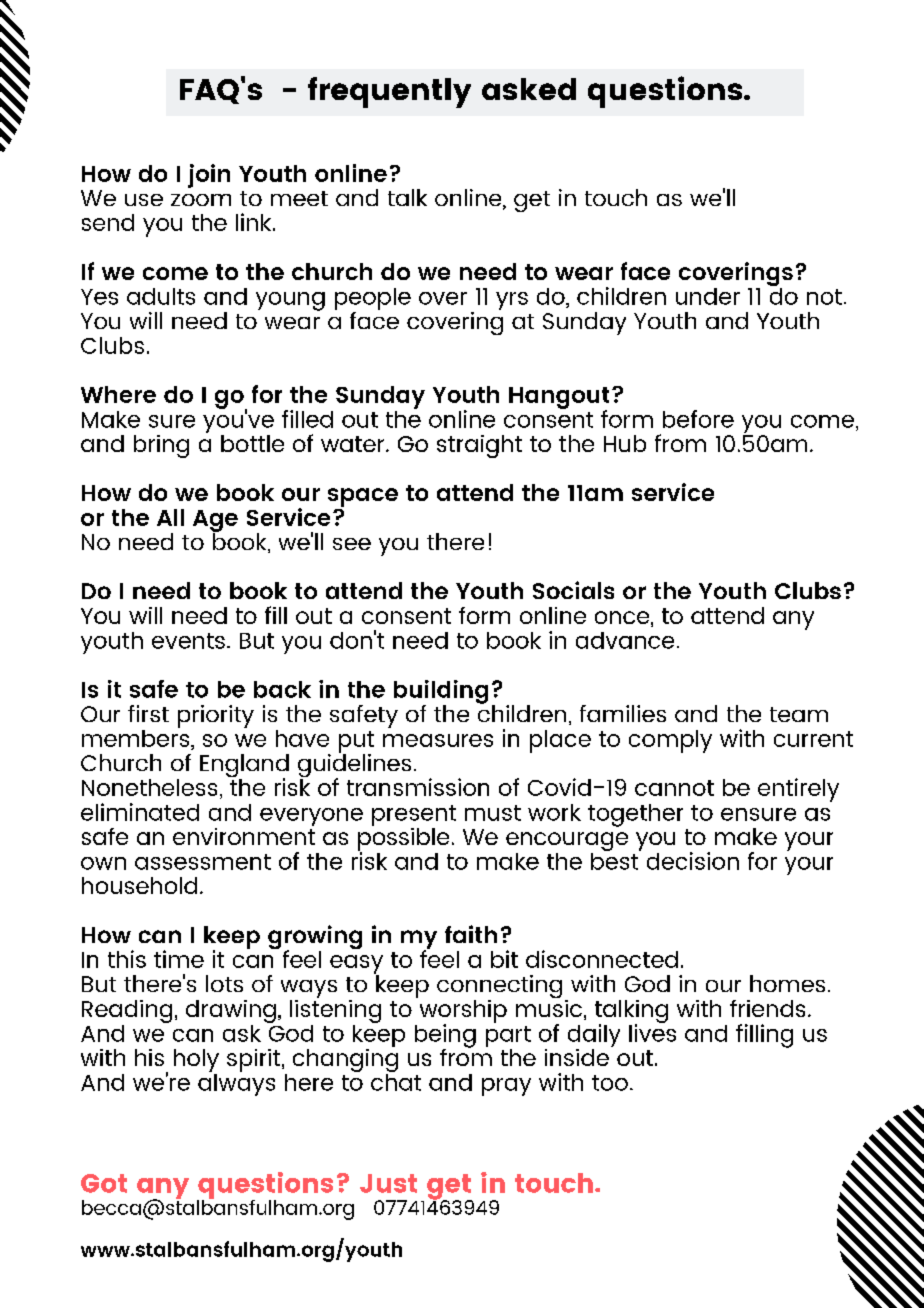 Image resolution: width=924 pixels, height=1308 pixels. I want to click on Just, so click(388, 1183).
